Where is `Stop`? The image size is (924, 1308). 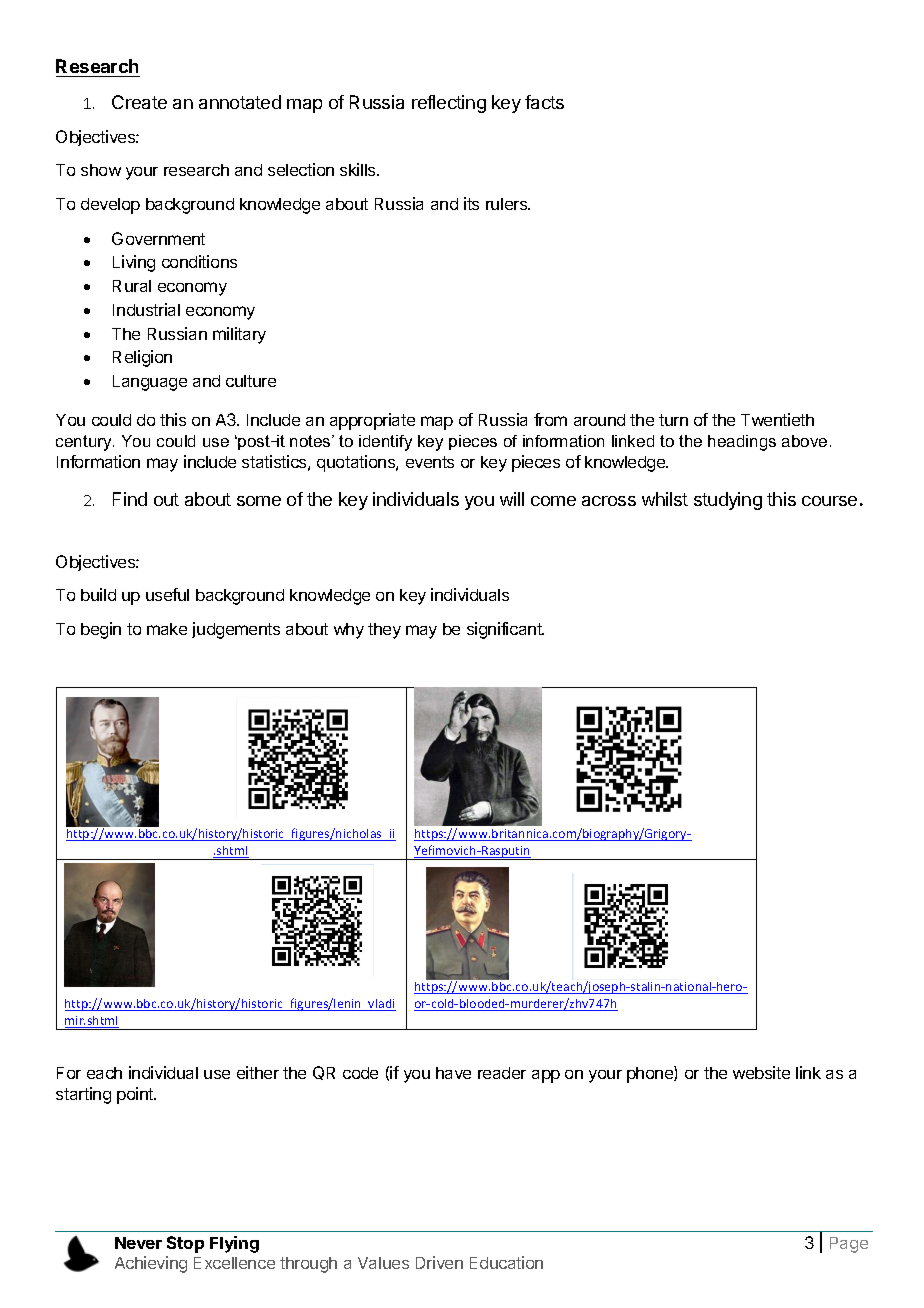
Stop is located at coordinates (185, 1244).
